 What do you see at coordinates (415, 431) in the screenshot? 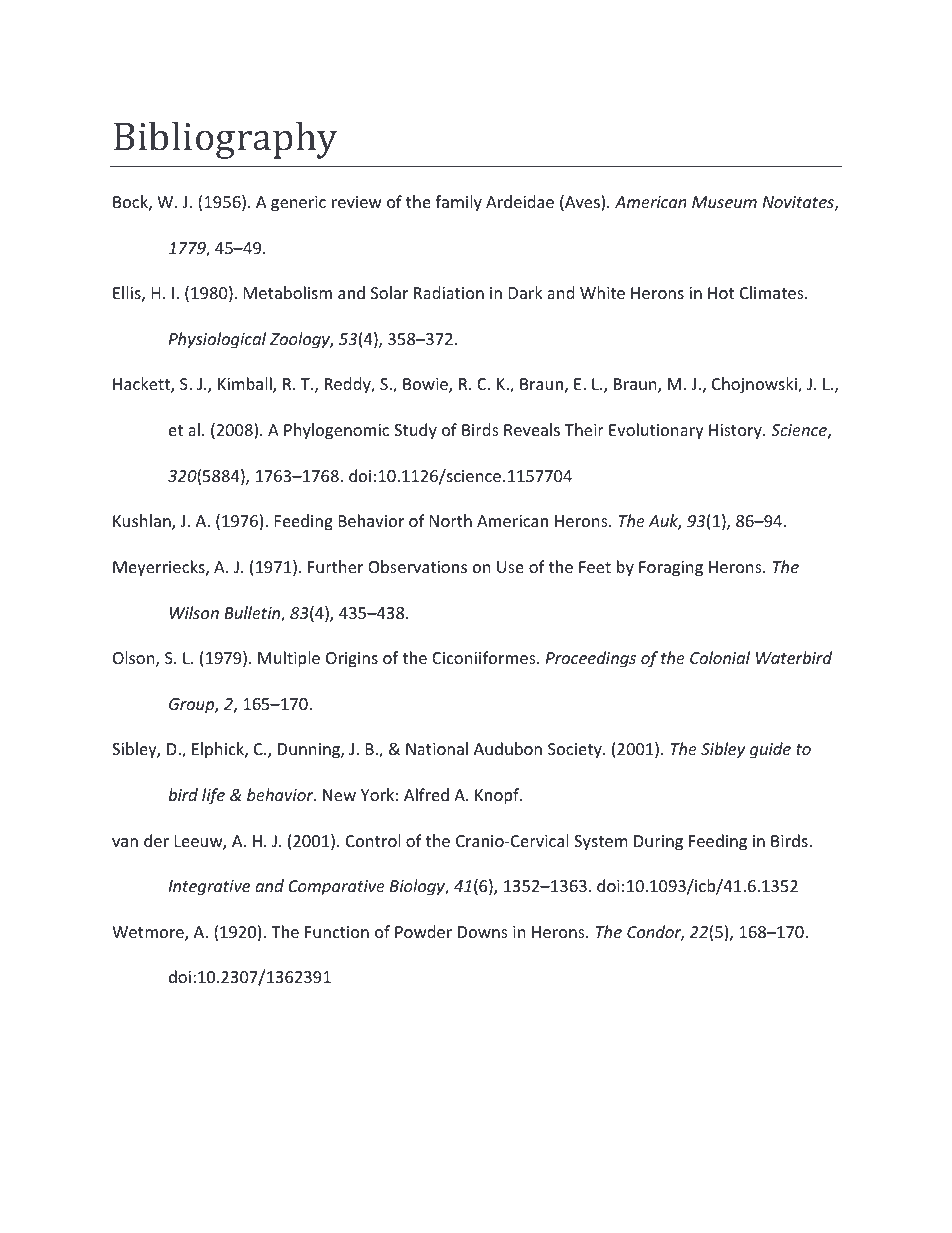
I see `Study` at bounding box center [415, 431].
